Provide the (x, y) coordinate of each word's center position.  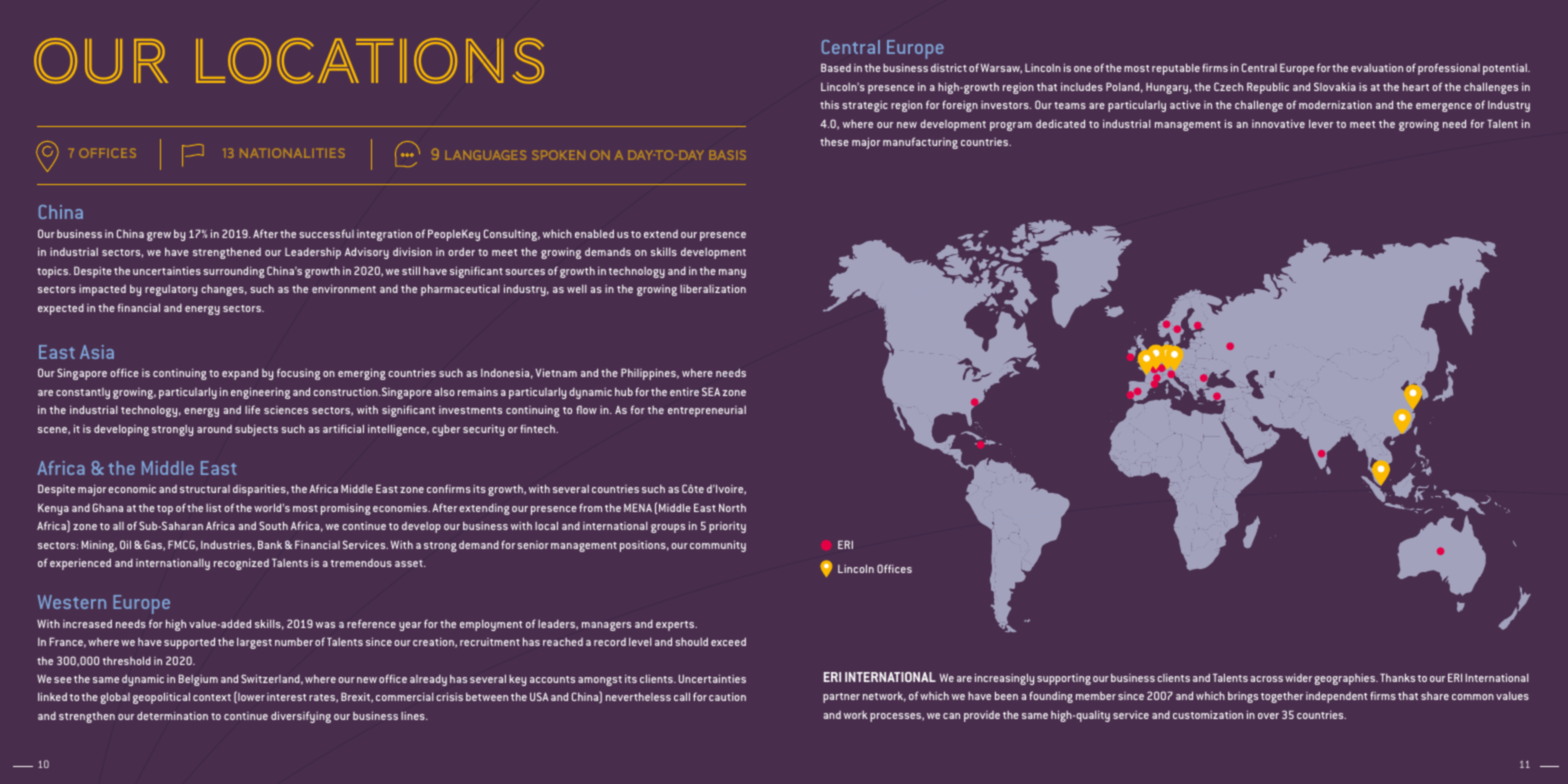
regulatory (171, 290)
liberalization (713, 288)
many (732, 273)
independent (1336, 697)
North (732, 507)
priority (727, 527)
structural (205, 489)
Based (836, 67)
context (212, 697)
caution (727, 696)
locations (370, 61)
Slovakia (1335, 86)
